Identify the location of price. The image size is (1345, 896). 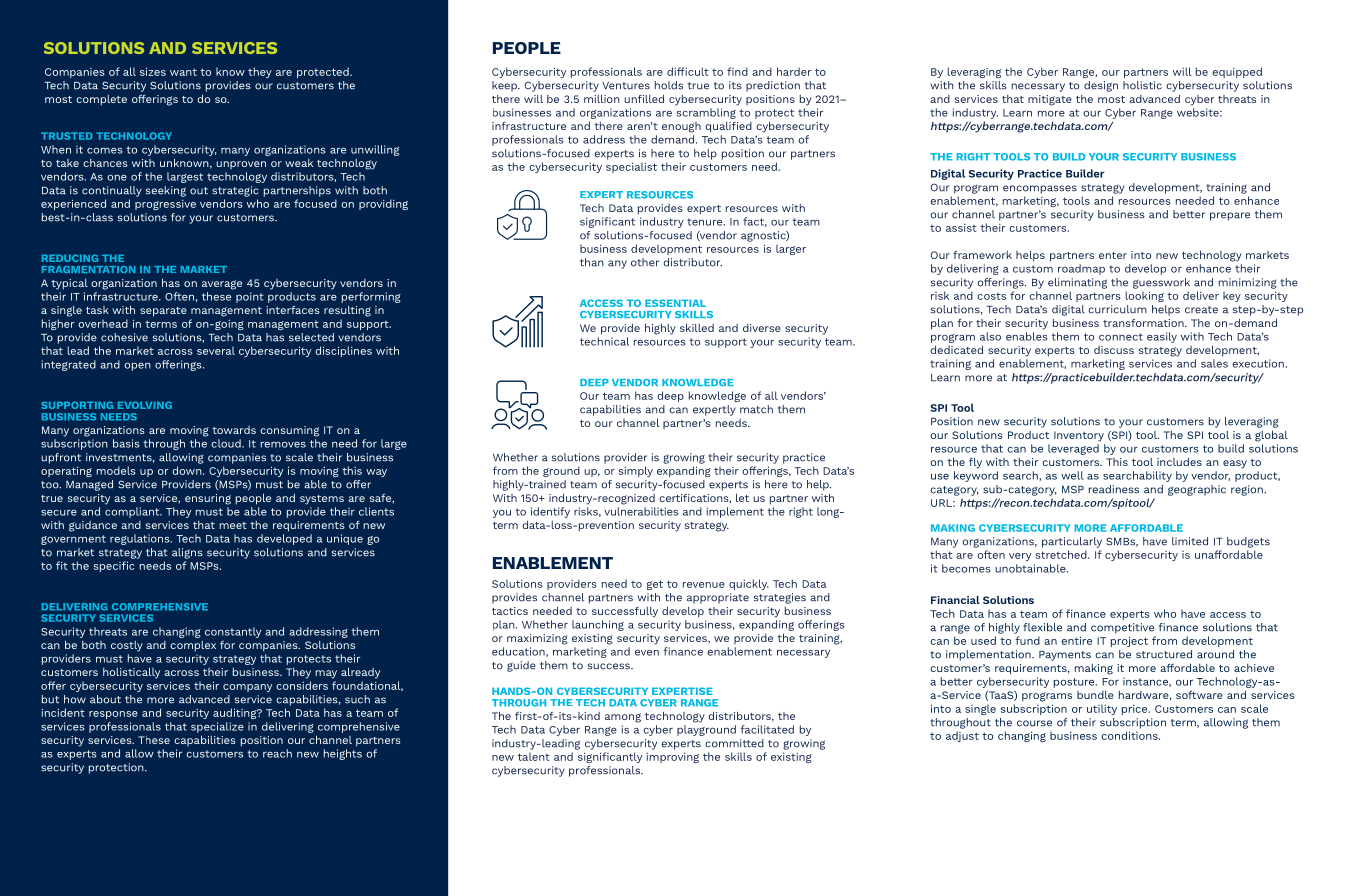
(1136, 710).
